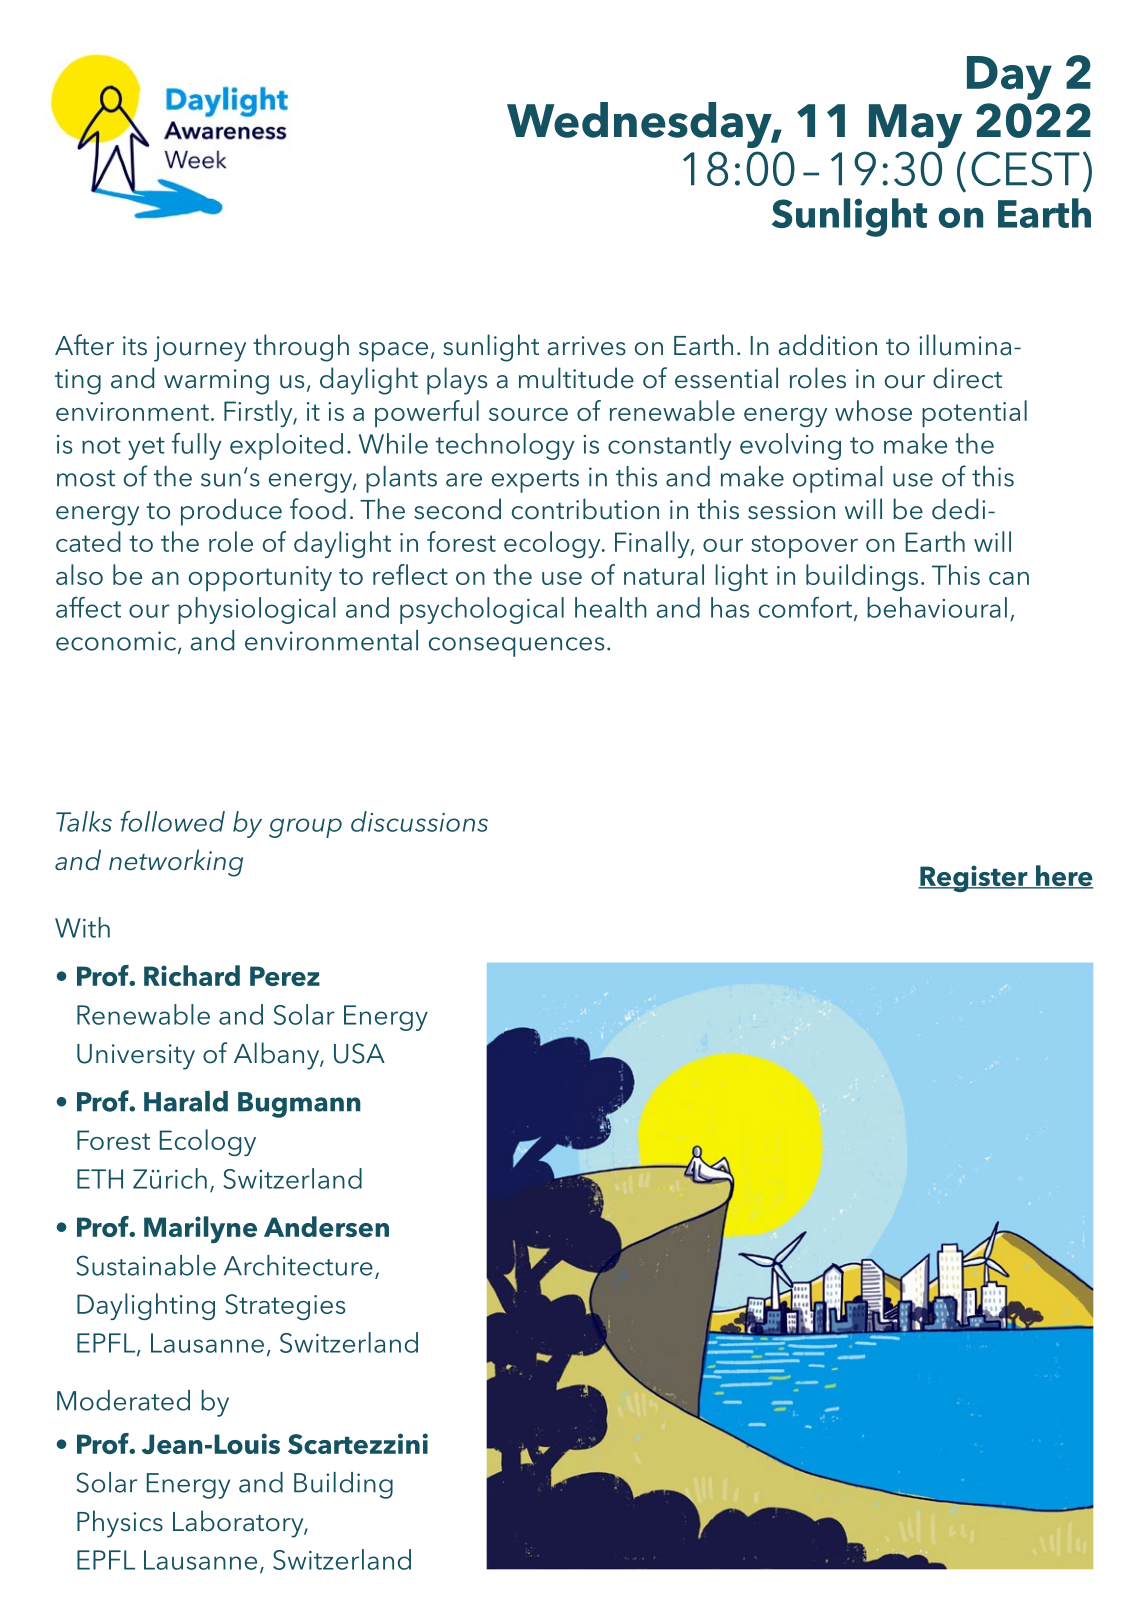  I want to click on Register, so click(974, 878).
